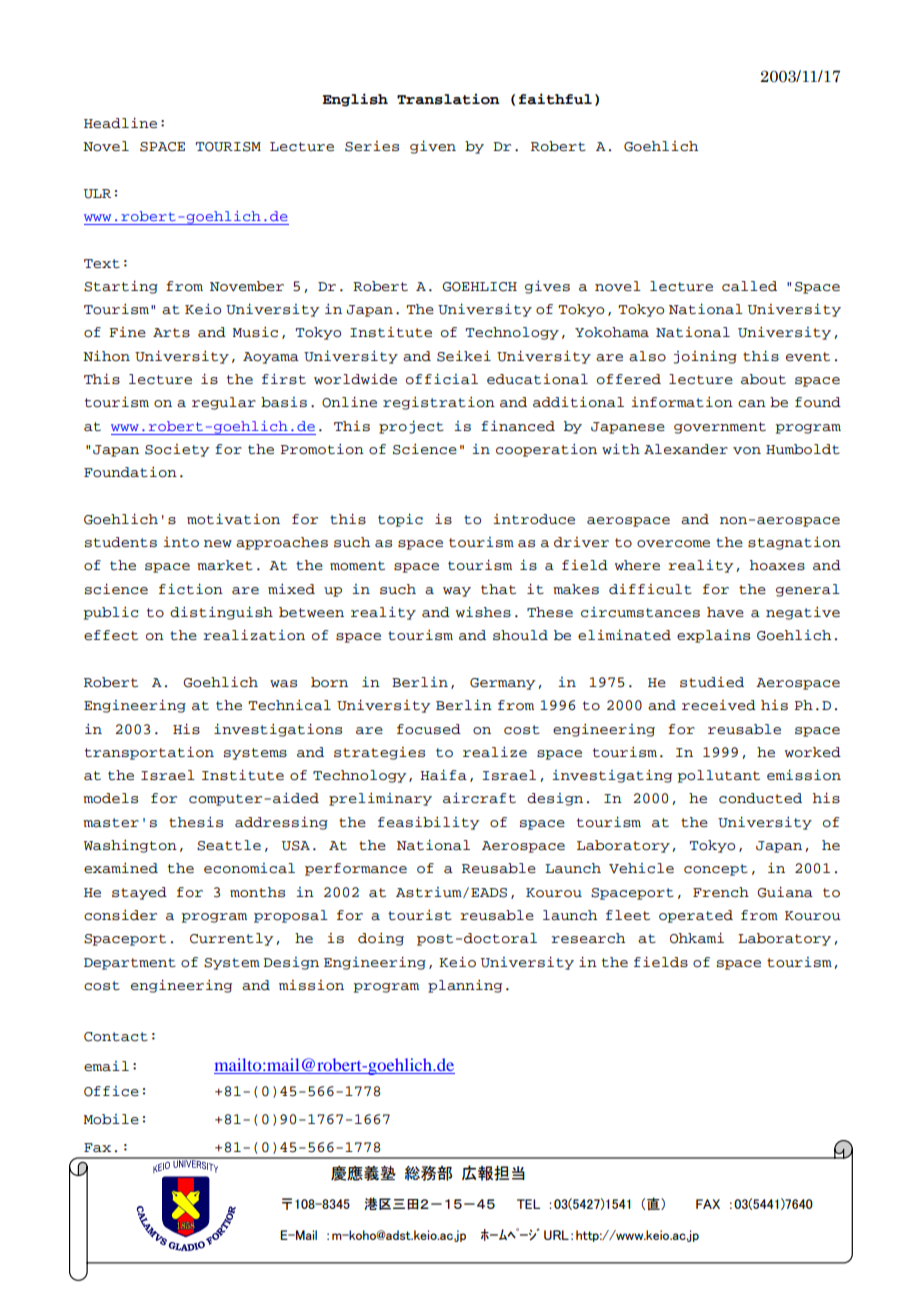  I want to click on can, so click(752, 404).
